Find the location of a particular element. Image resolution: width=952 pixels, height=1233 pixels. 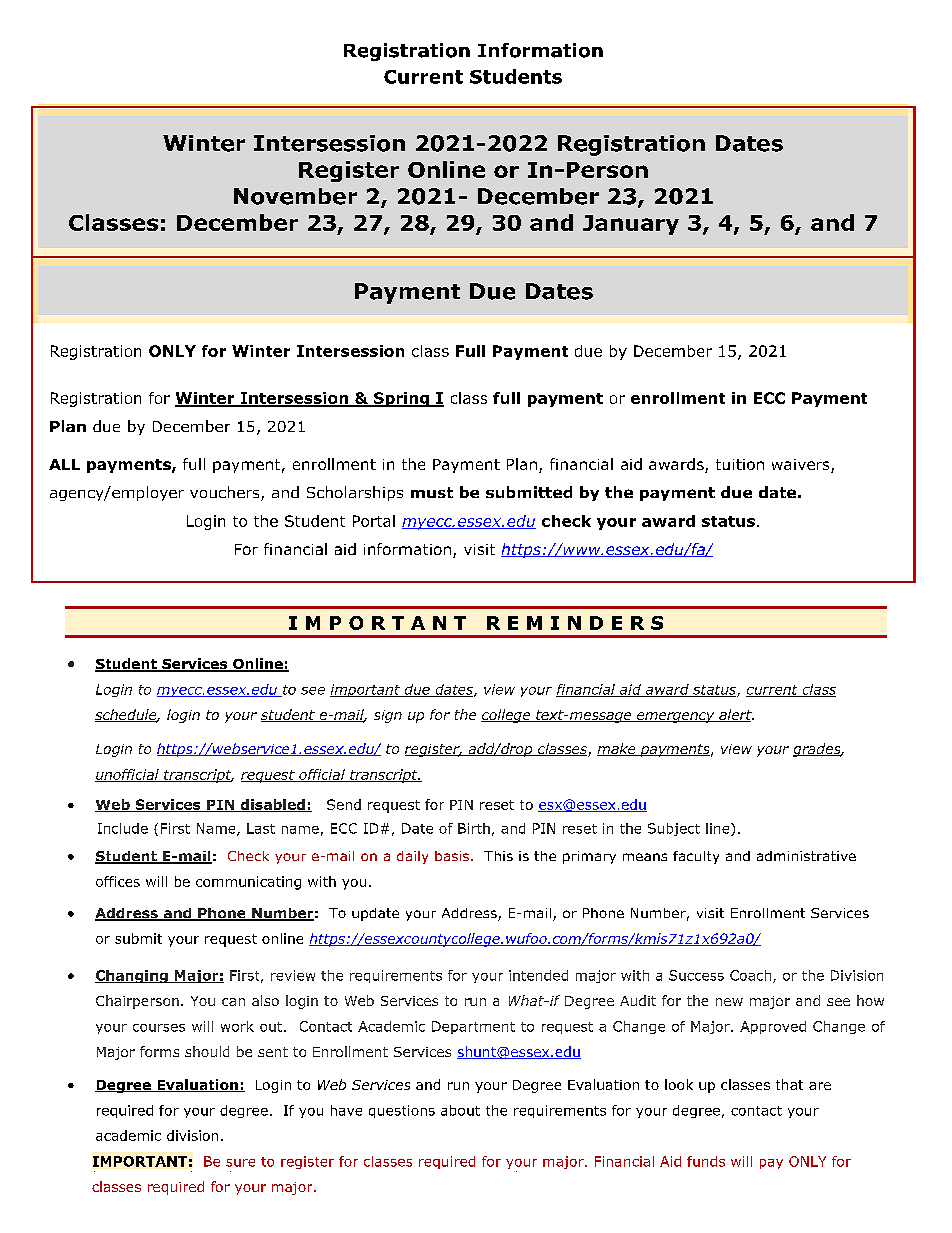

funds is located at coordinates (706, 1161).
